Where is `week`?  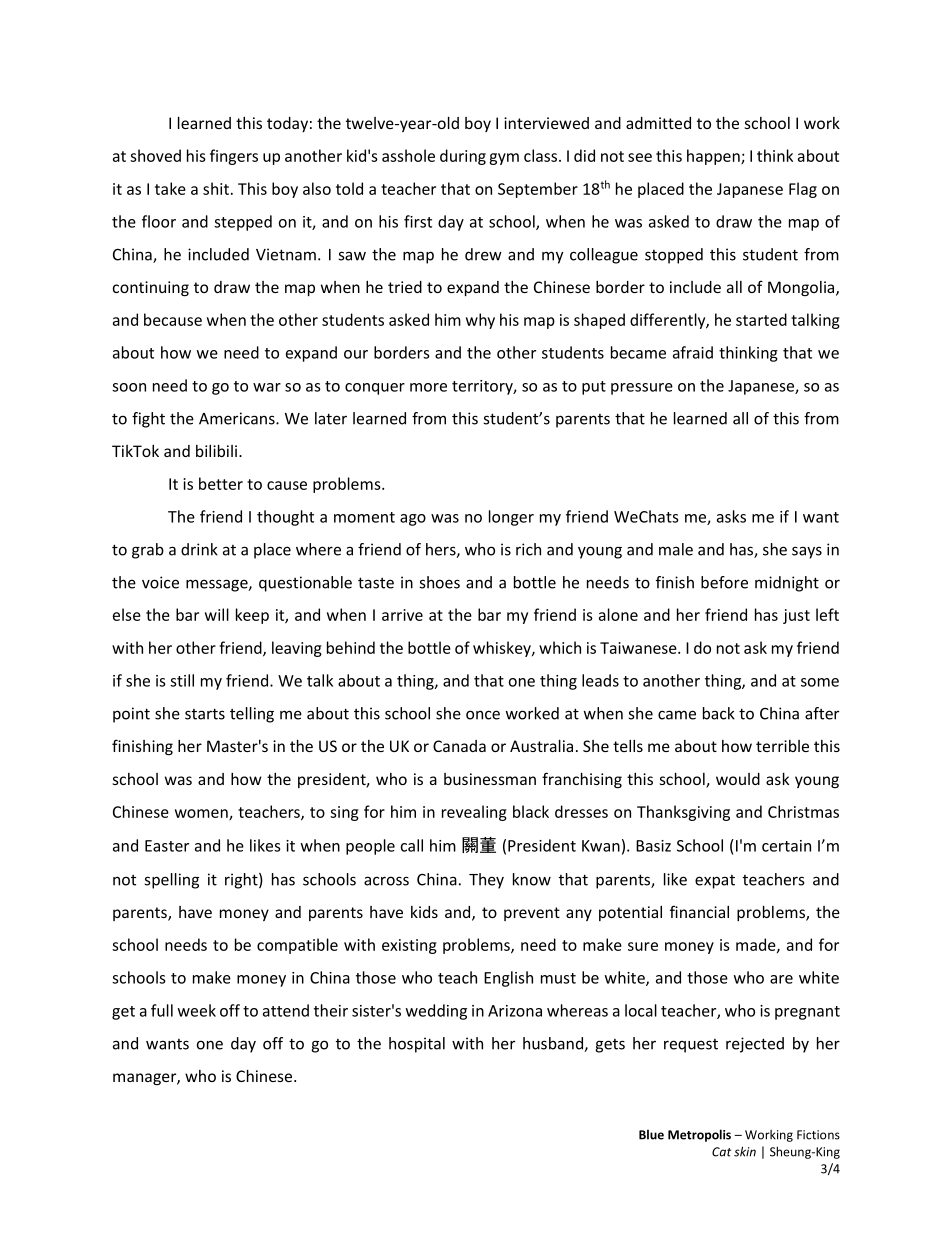 week is located at coordinates (197, 1010).
